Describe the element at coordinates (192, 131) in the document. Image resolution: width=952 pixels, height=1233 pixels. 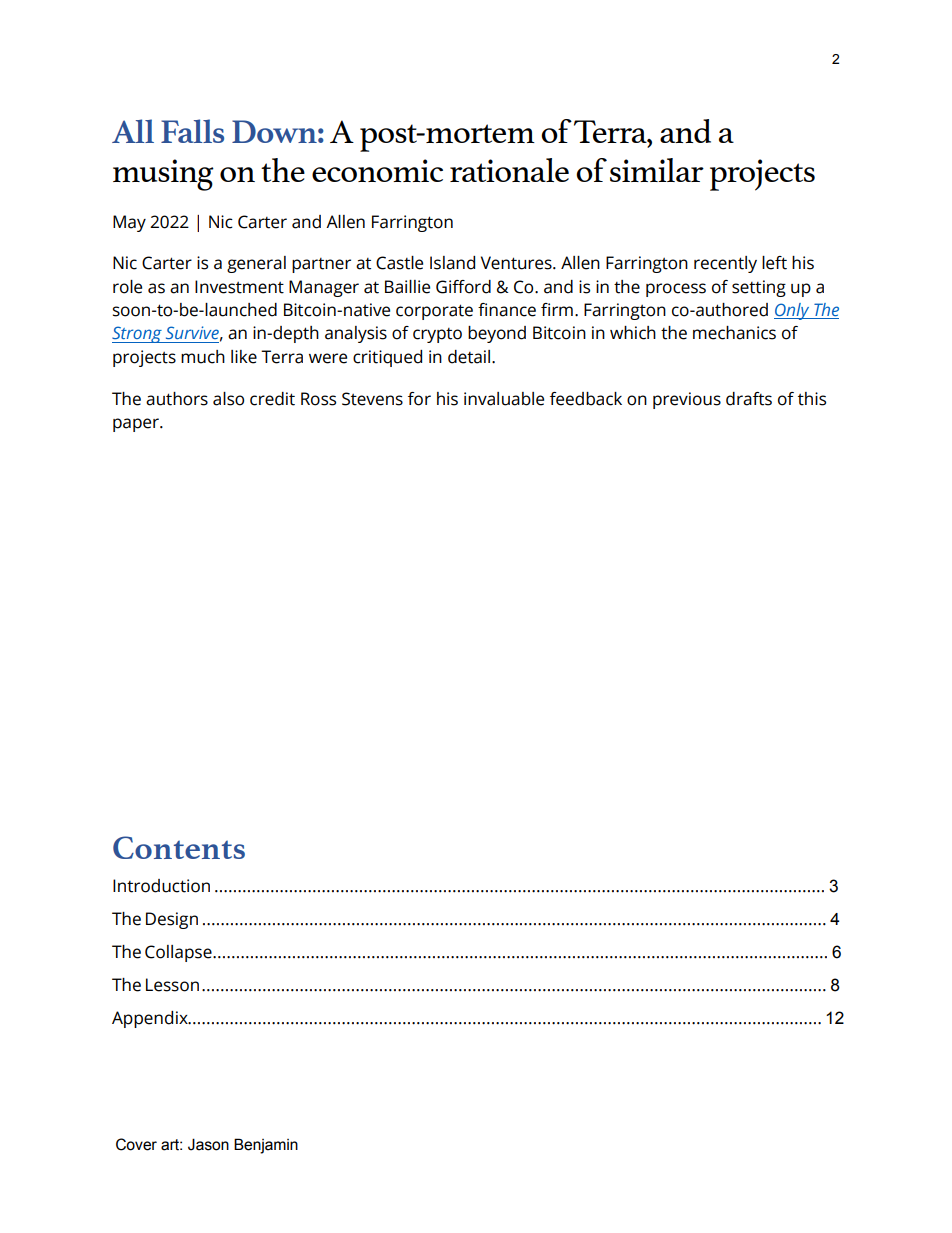
I see `Falls` at that location.
